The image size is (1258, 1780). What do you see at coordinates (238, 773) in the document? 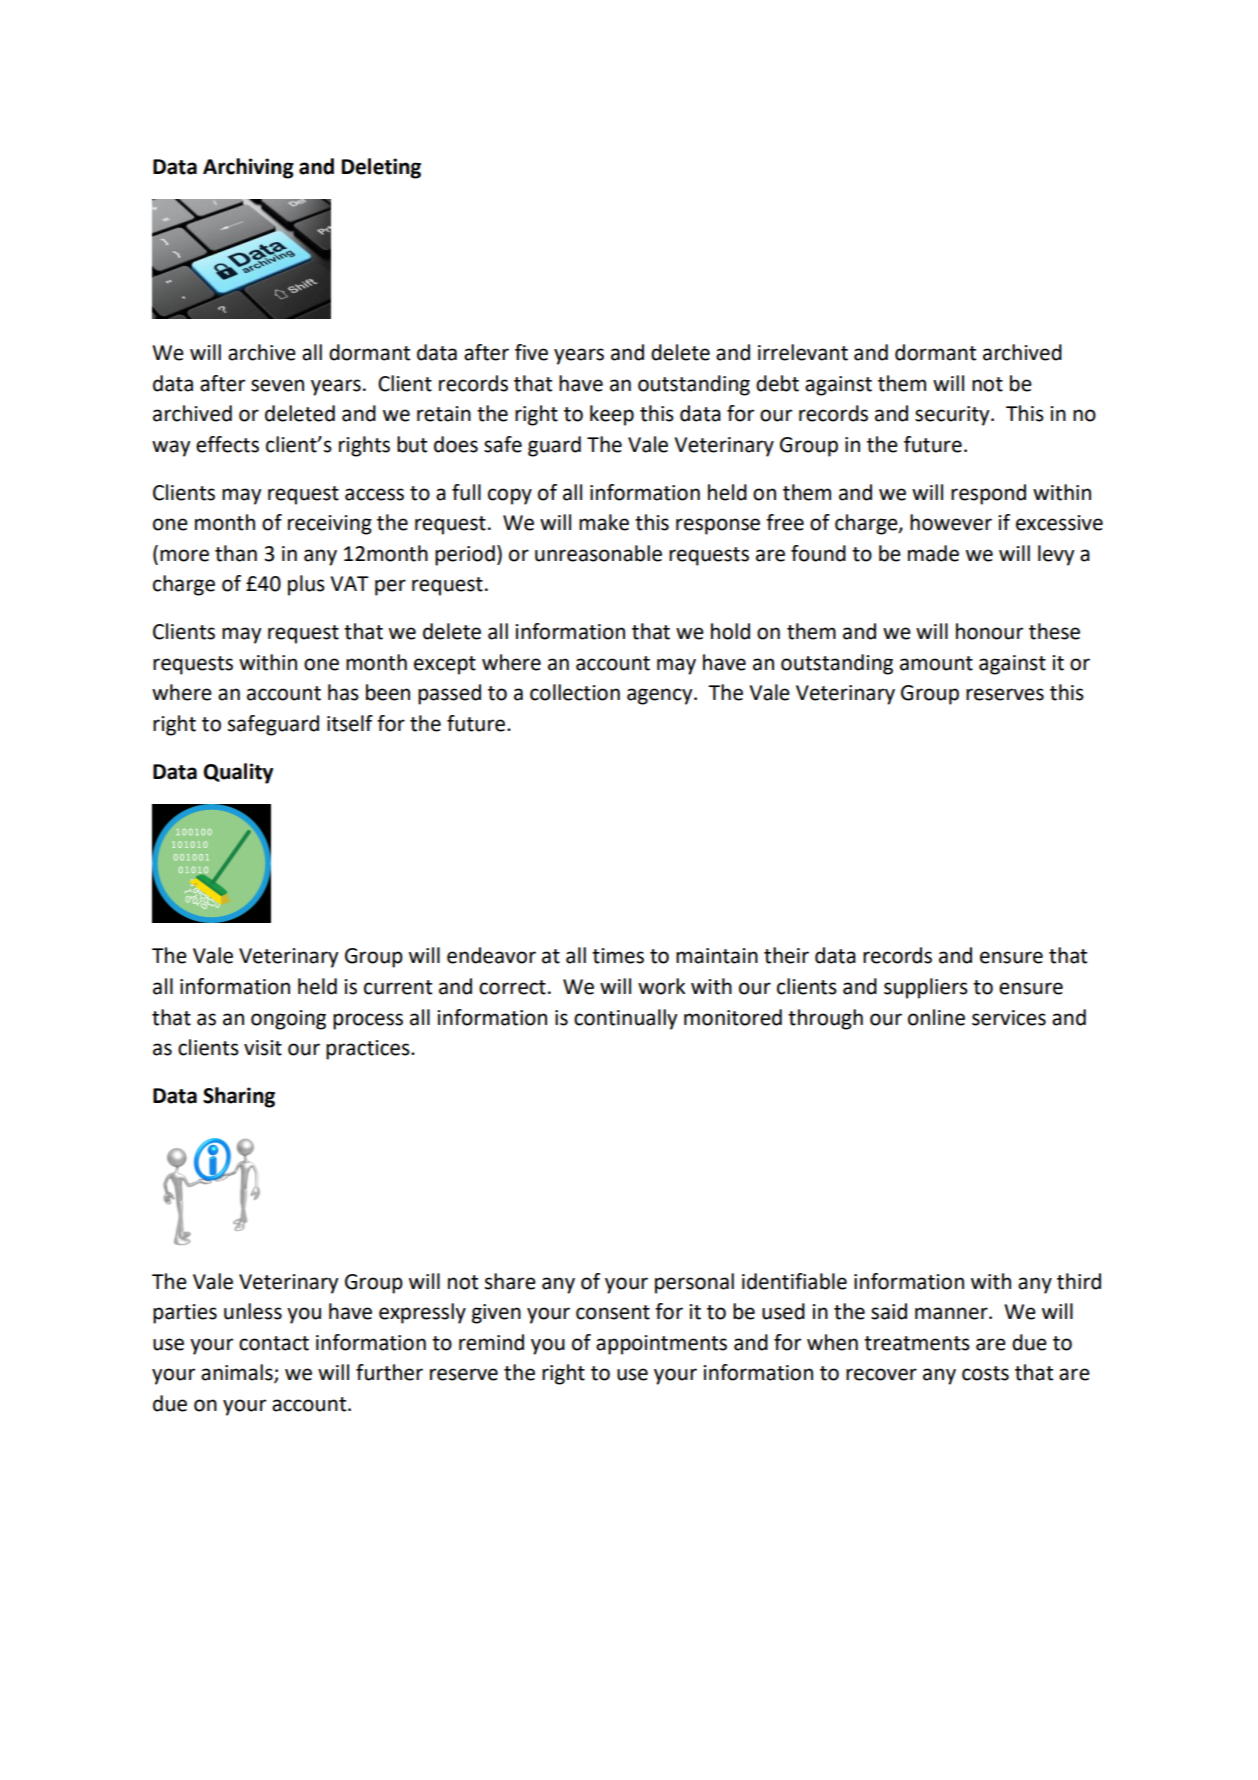
I see `Quality` at bounding box center [238, 773].
